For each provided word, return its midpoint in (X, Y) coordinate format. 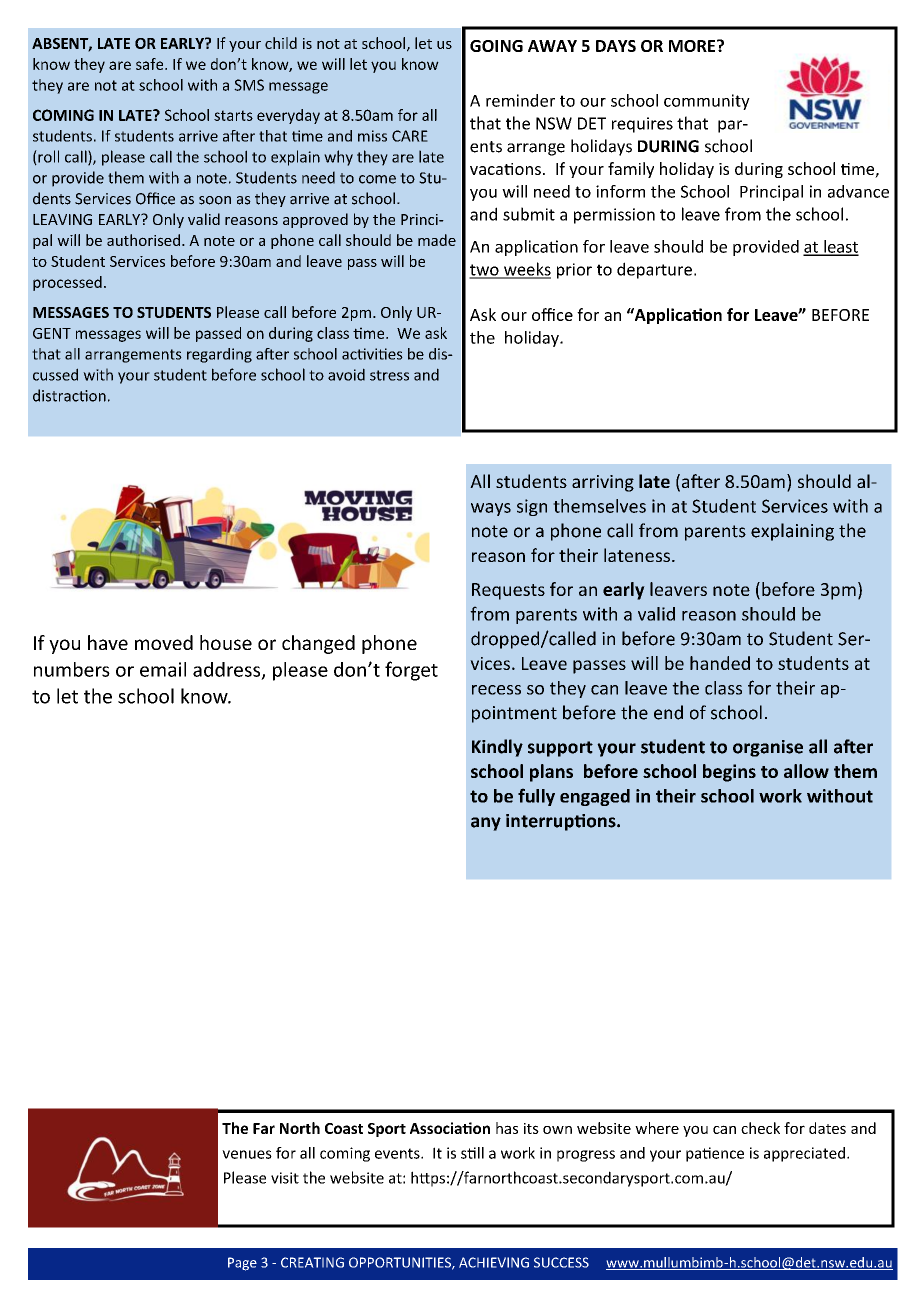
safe (151, 64)
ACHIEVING (494, 1262)
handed (720, 663)
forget (411, 671)
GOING (496, 46)
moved (164, 642)
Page (242, 1264)
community (707, 102)
